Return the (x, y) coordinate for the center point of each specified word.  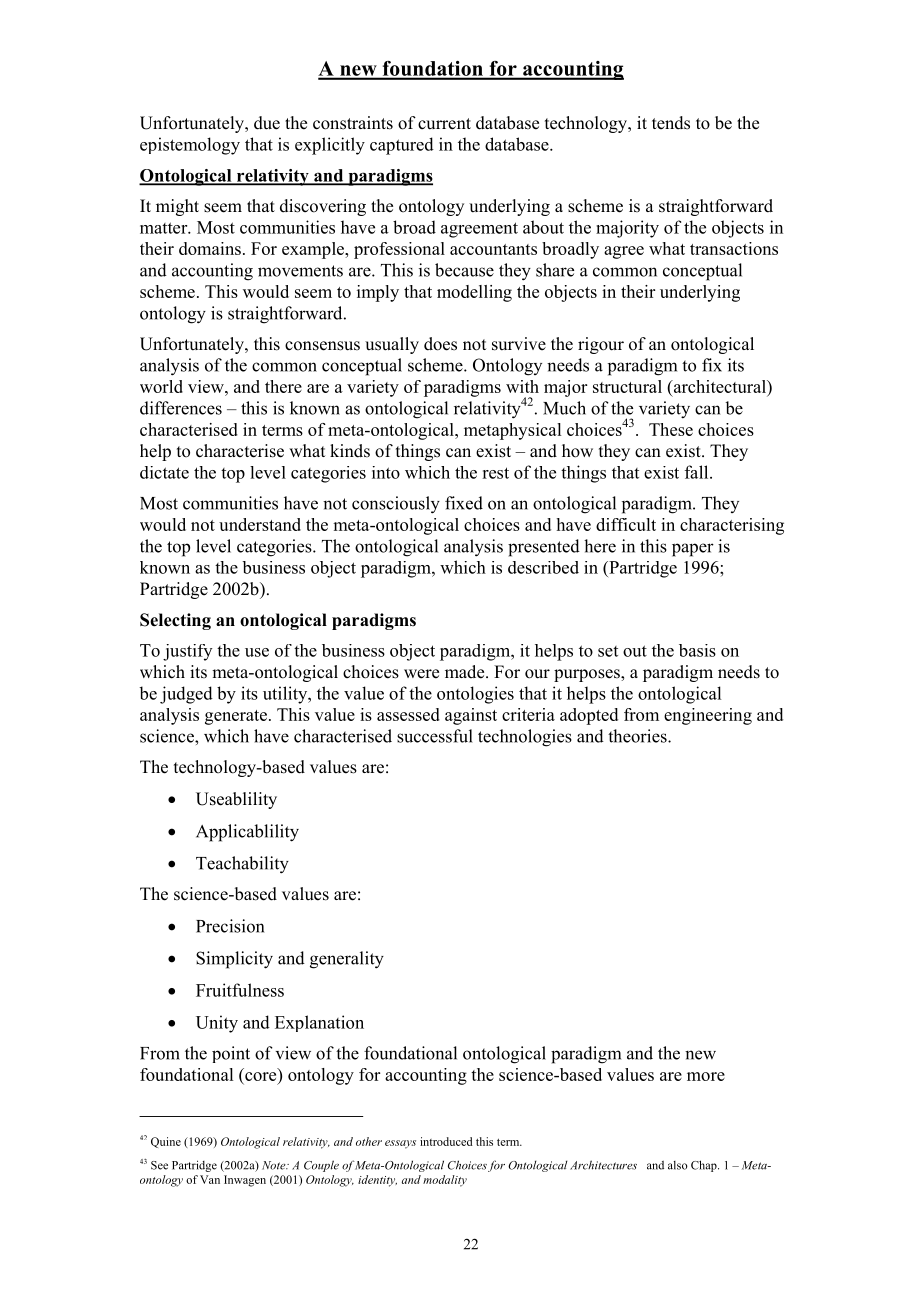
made (466, 672)
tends (671, 123)
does (440, 344)
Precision (230, 926)
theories (638, 736)
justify (187, 652)
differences (181, 408)
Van (210, 1179)
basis (697, 650)
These (671, 429)
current (444, 124)
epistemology (190, 146)
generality (347, 960)
